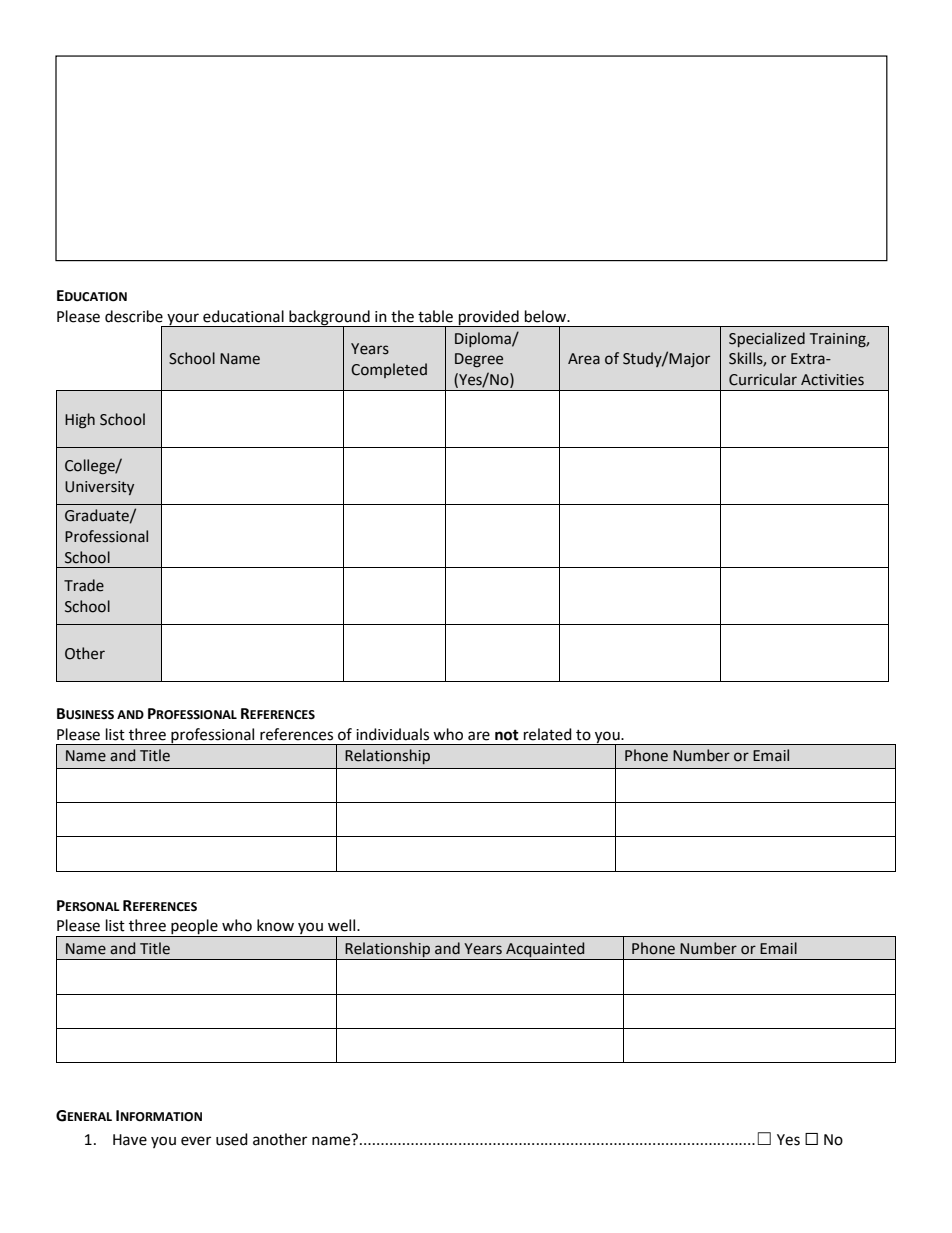 The height and width of the screenshot is (1233, 952). I want to click on table, so click(435, 316).
